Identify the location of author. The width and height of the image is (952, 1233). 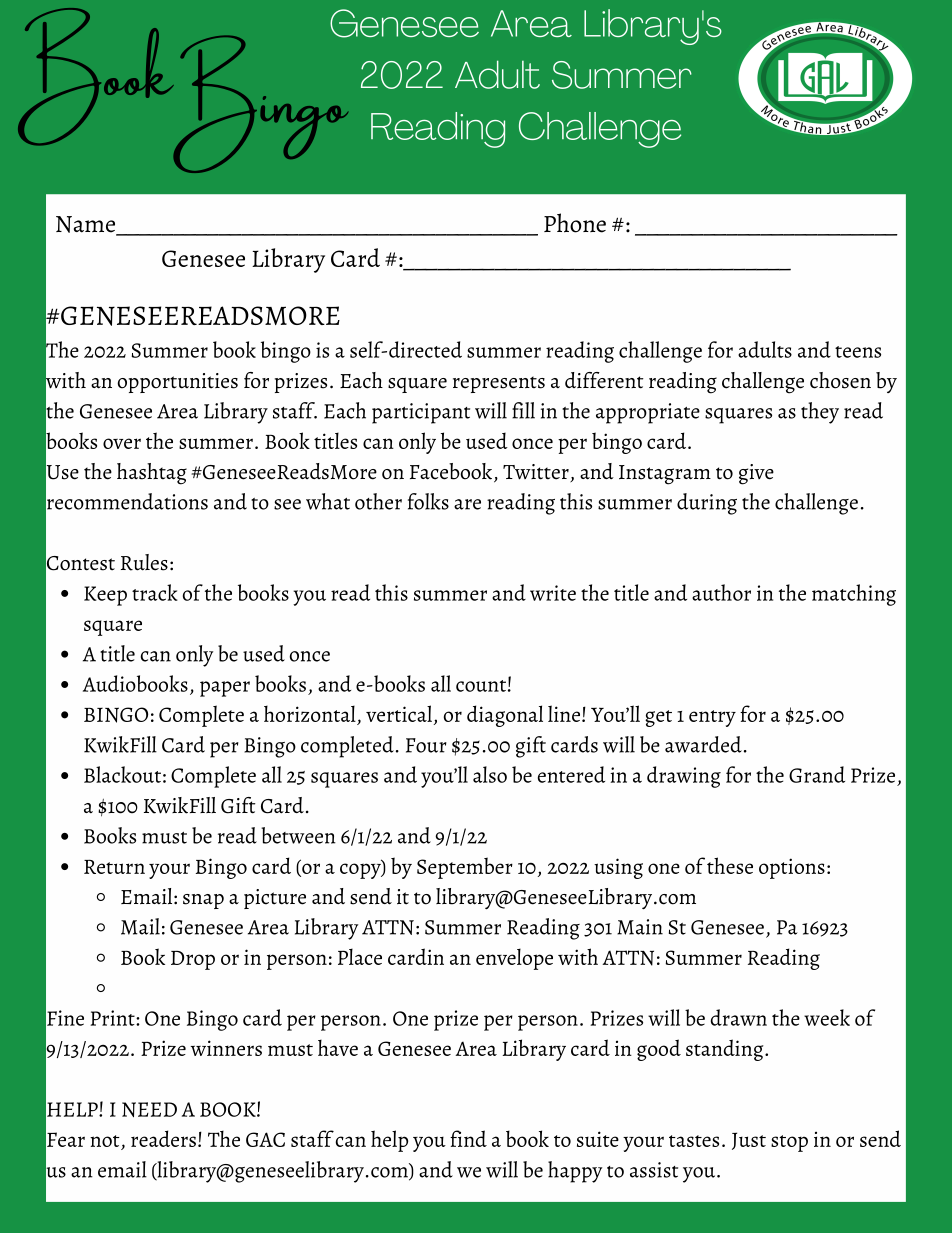
(721, 592).
